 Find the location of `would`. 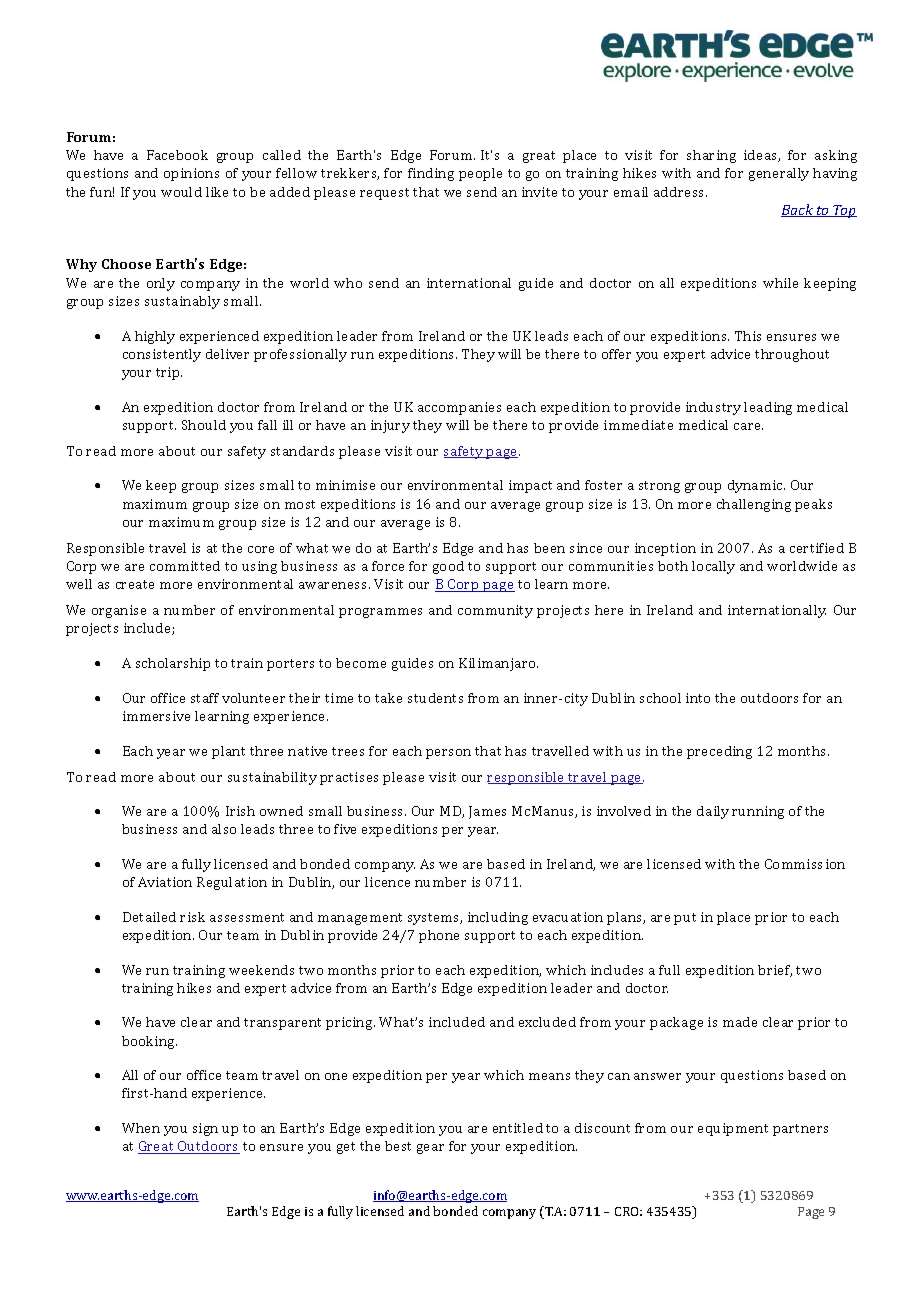

would is located at coordinates (181, 192).
